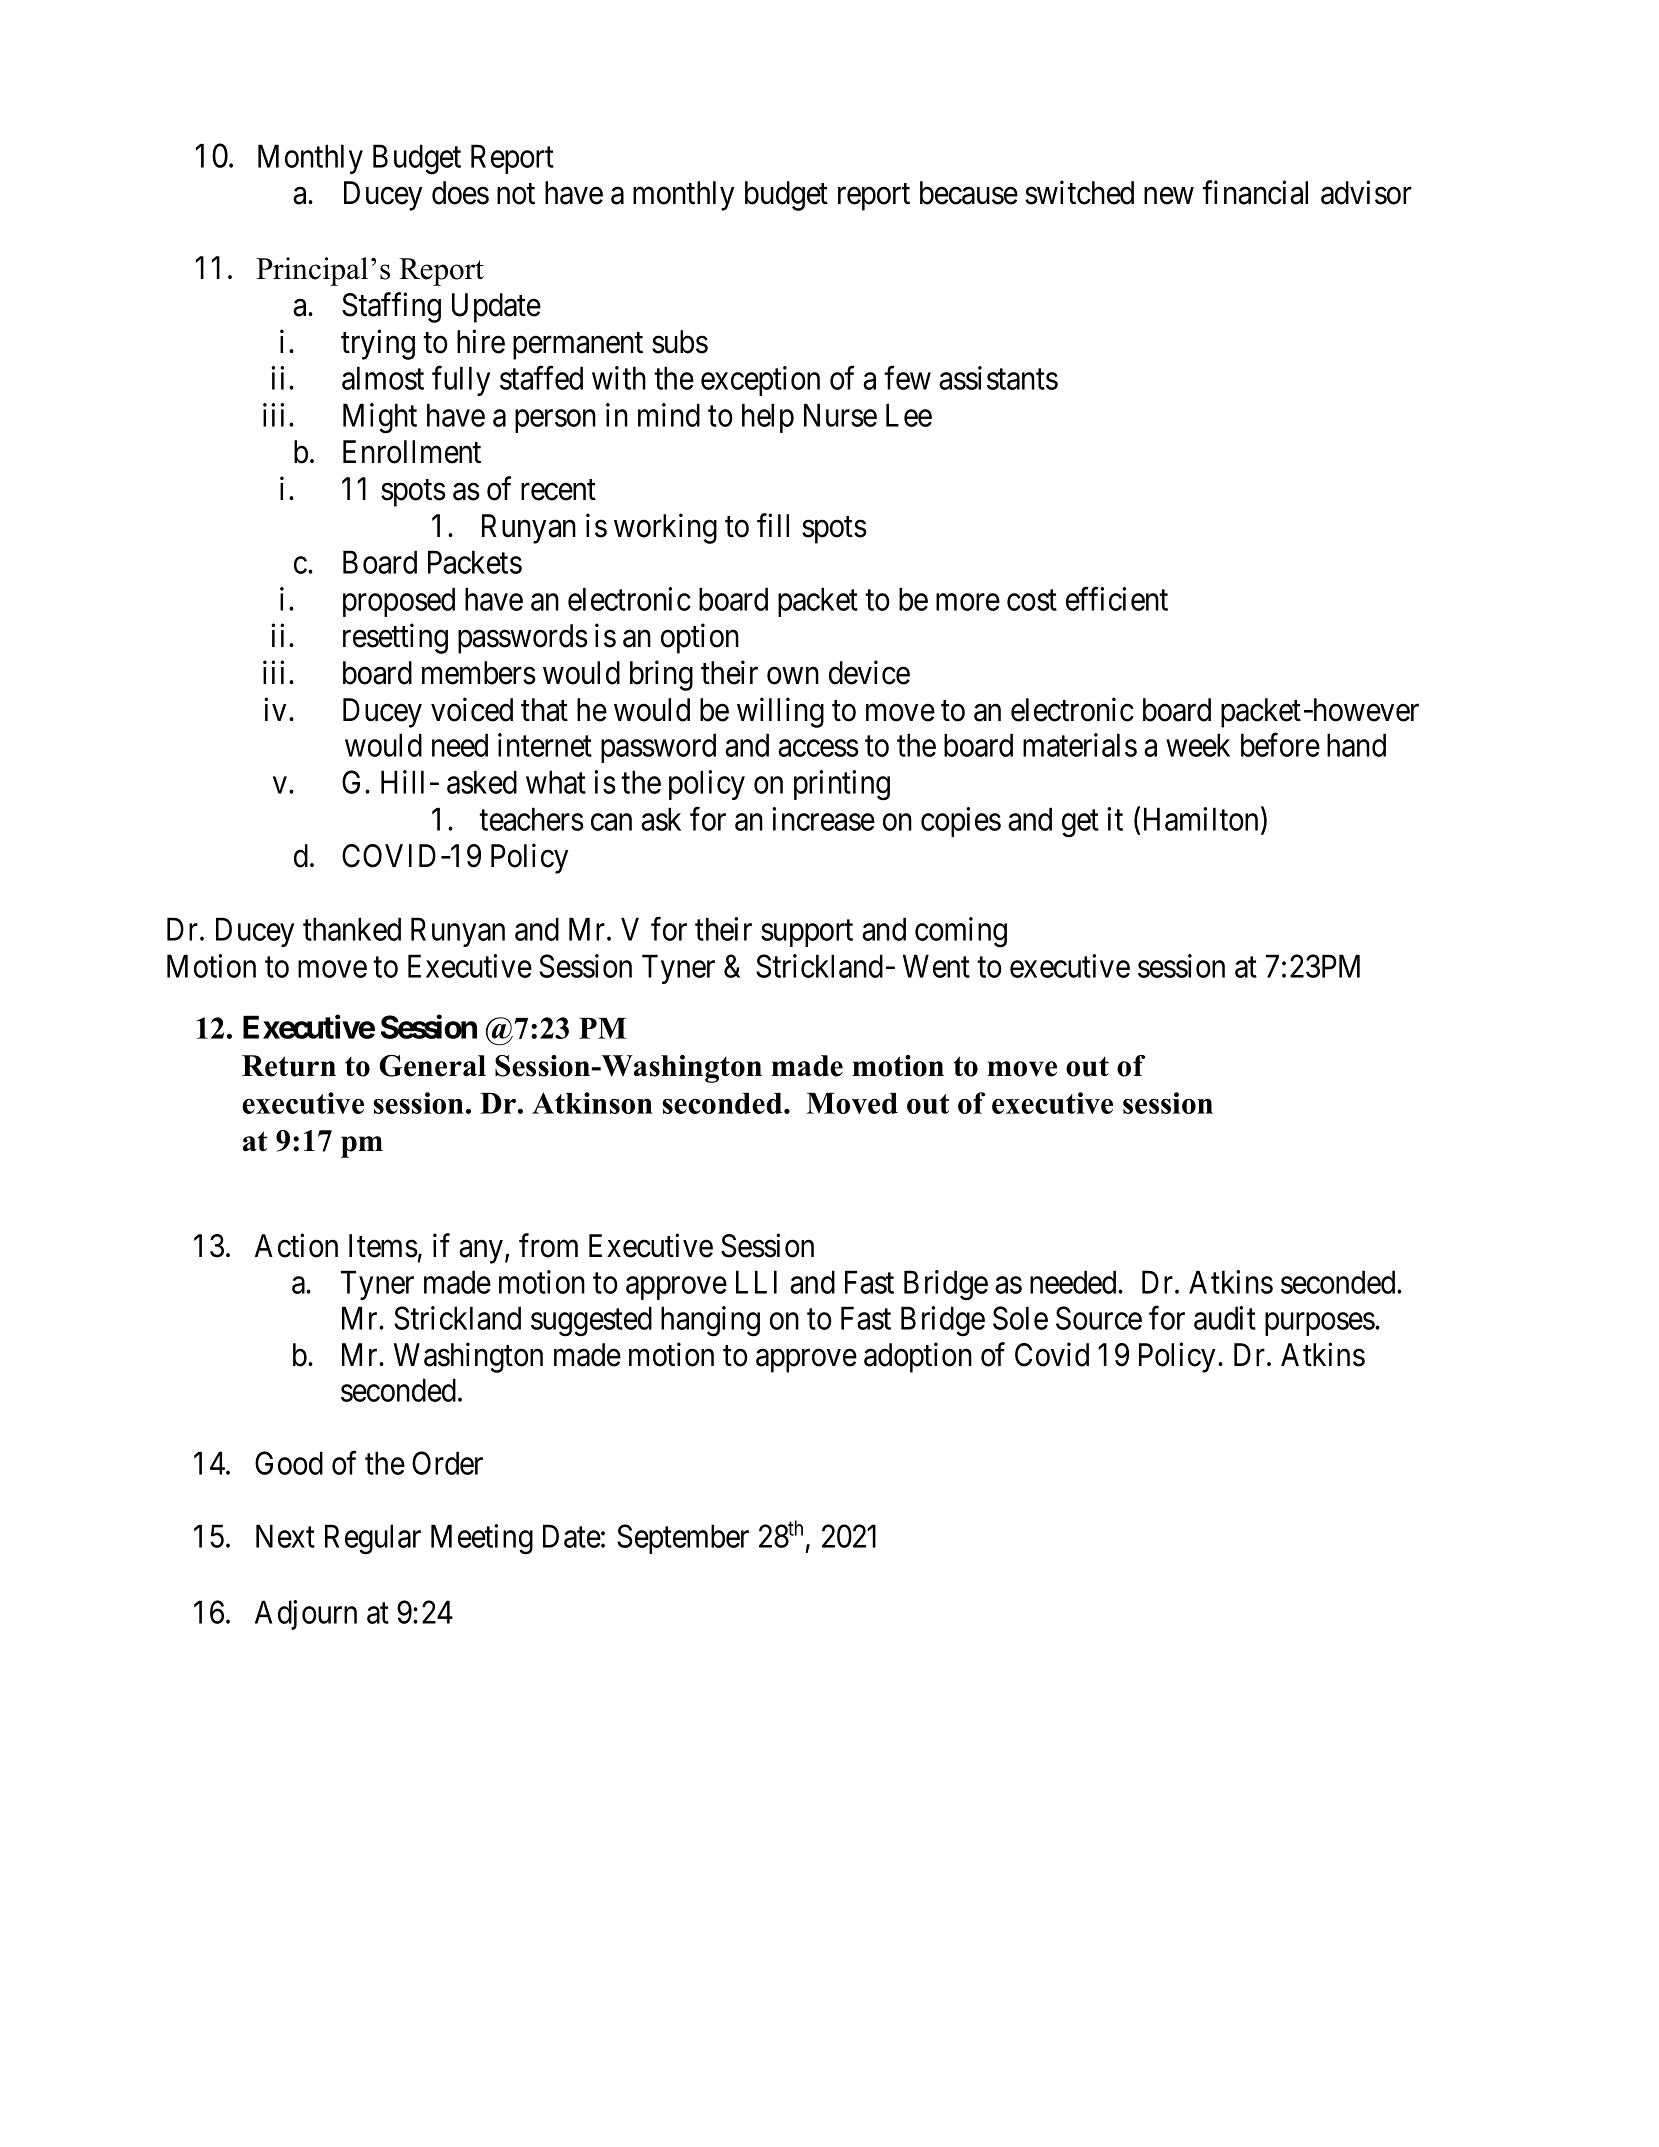 This screenshot has width=1659, height=2147. Describe the element at coordinates (773, 525) in the screenshot. I see `fill` at that location.
